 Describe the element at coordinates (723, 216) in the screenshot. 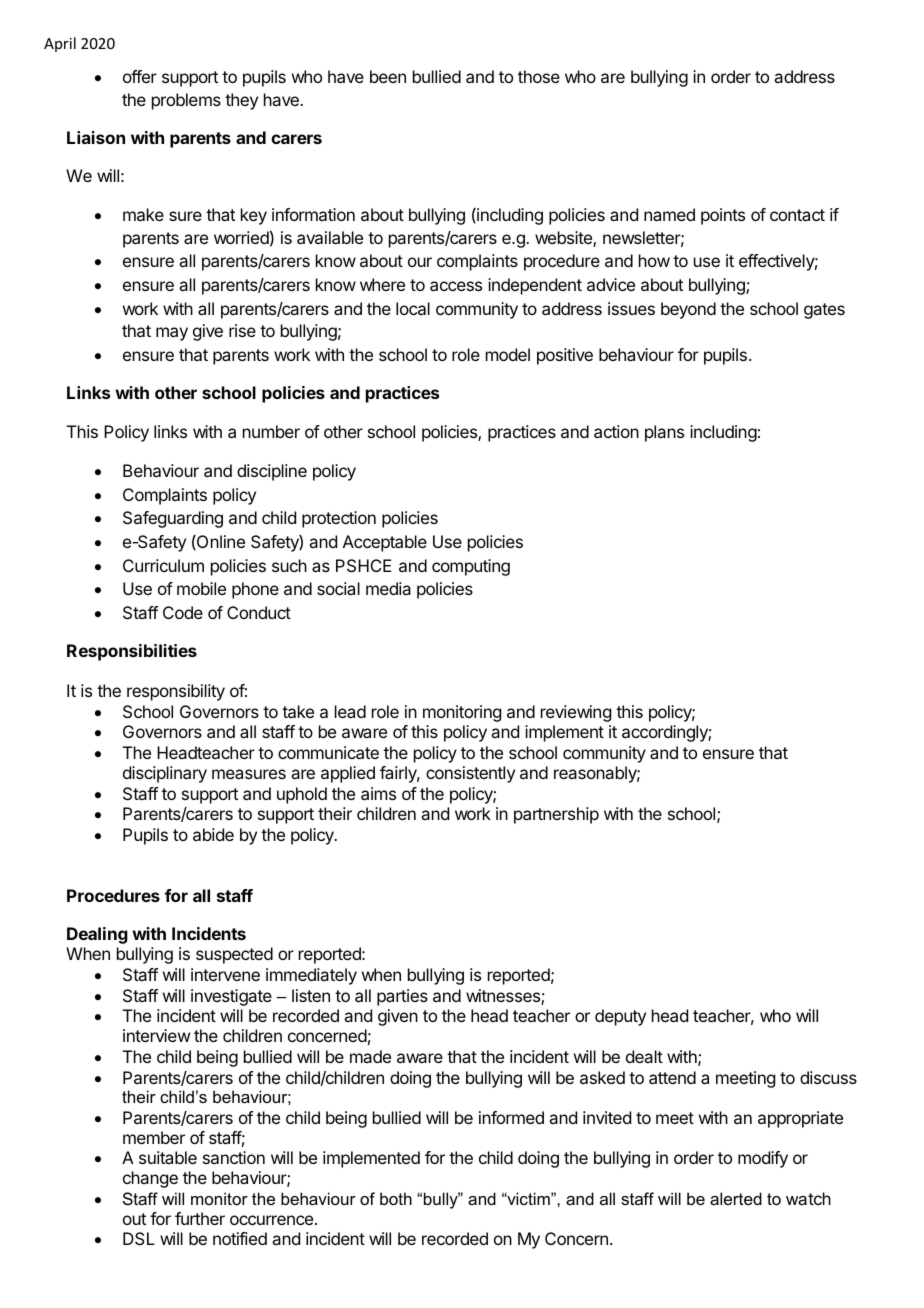

I see `points` at that location.
